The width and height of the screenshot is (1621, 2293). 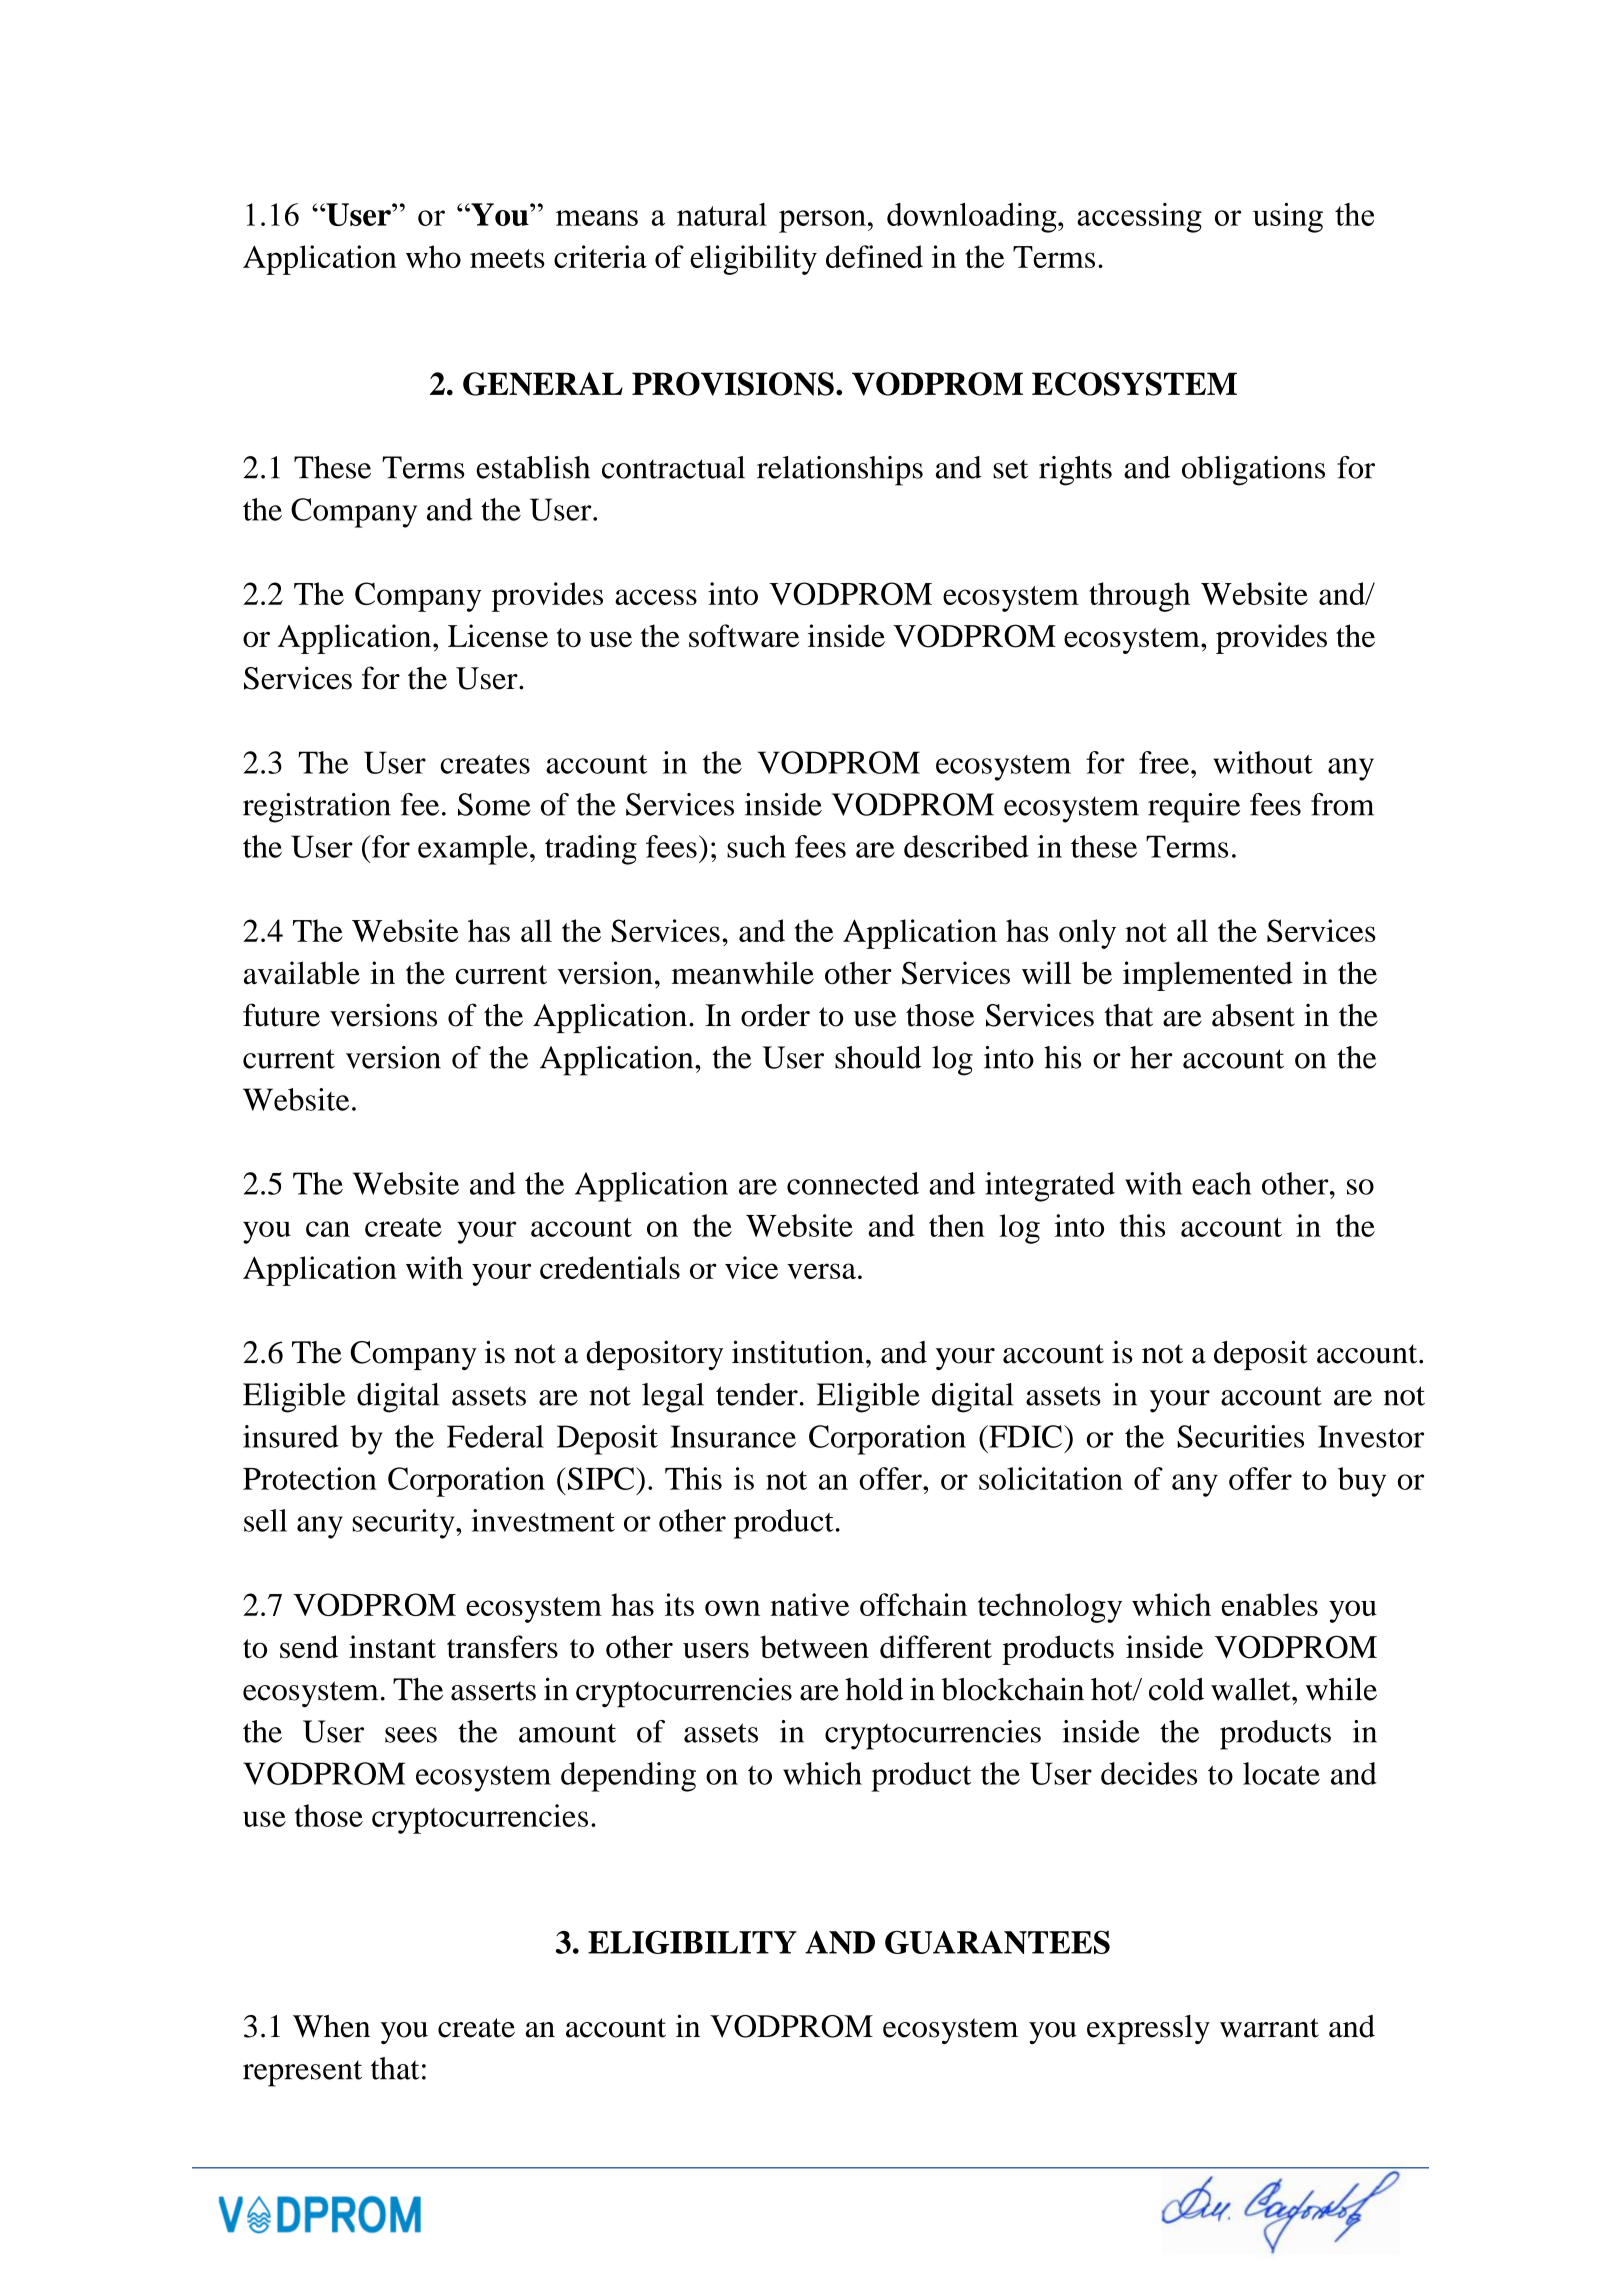 I want to click on each, so click(x=1221, y=1183).
